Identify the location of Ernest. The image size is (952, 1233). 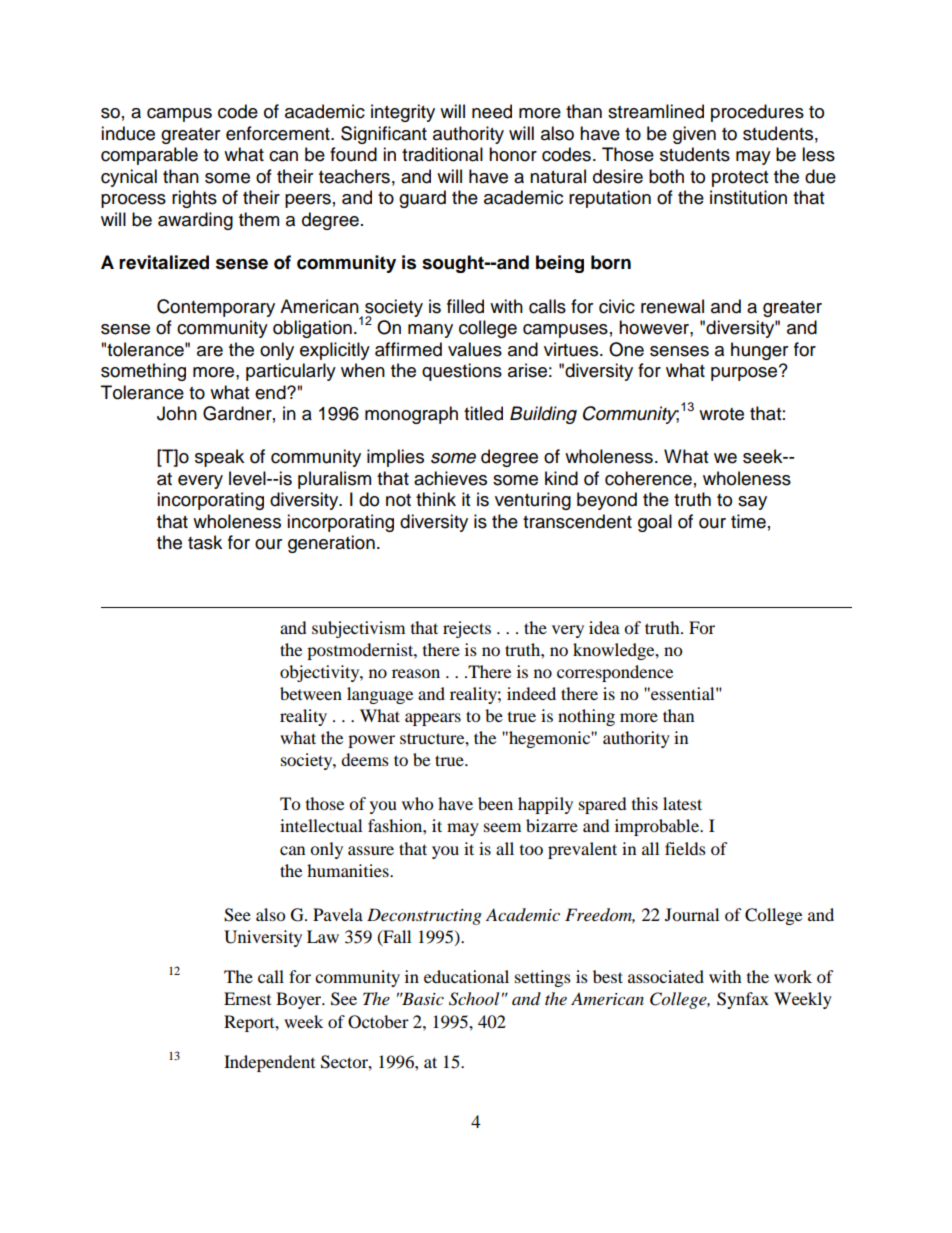
(247, 998).
